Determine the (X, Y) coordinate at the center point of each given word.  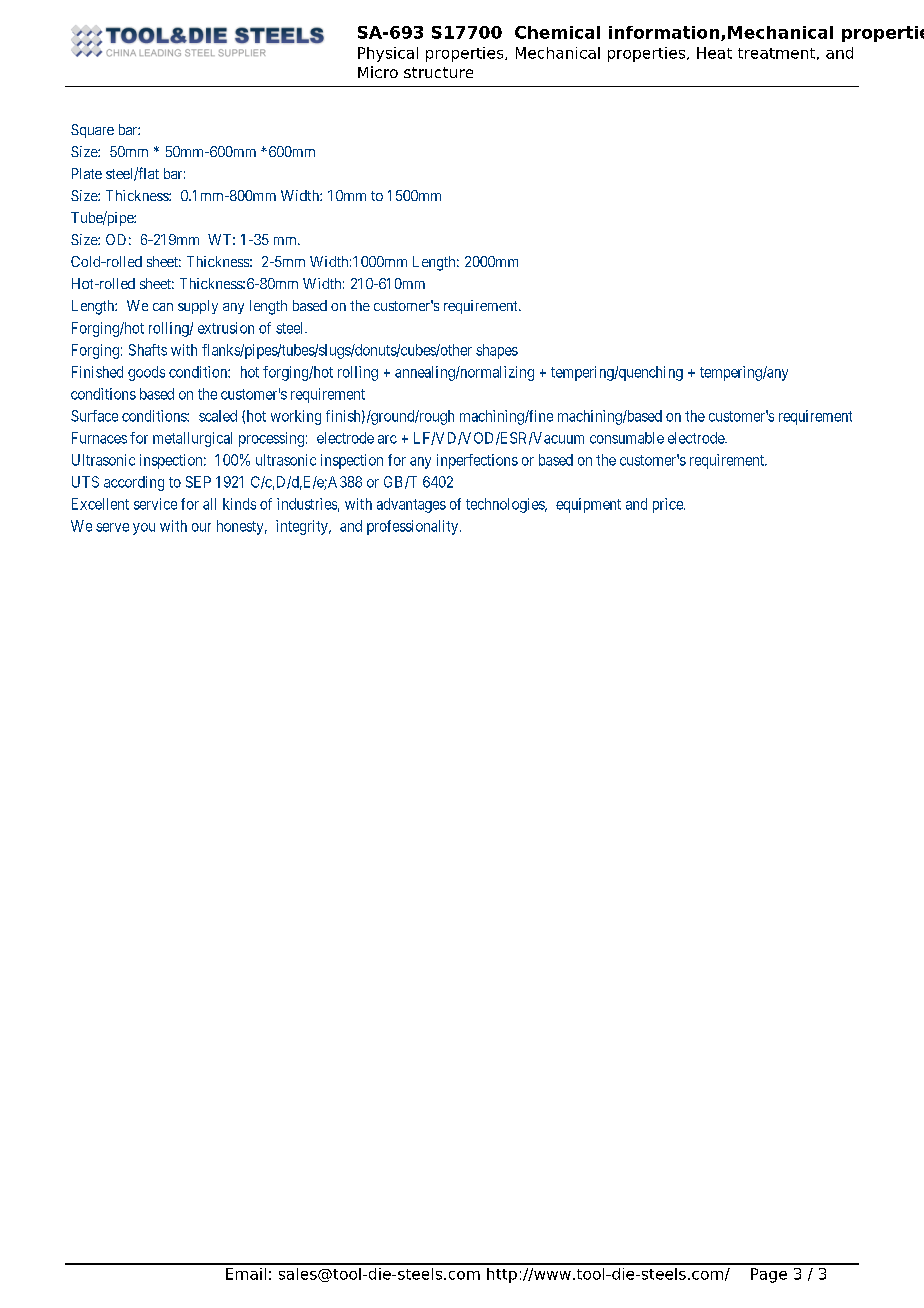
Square (92, 131)
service (155, 504)
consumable (627, 438)
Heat (714, 53)
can (163, 307)
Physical (388, 54)
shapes (497, 351)
